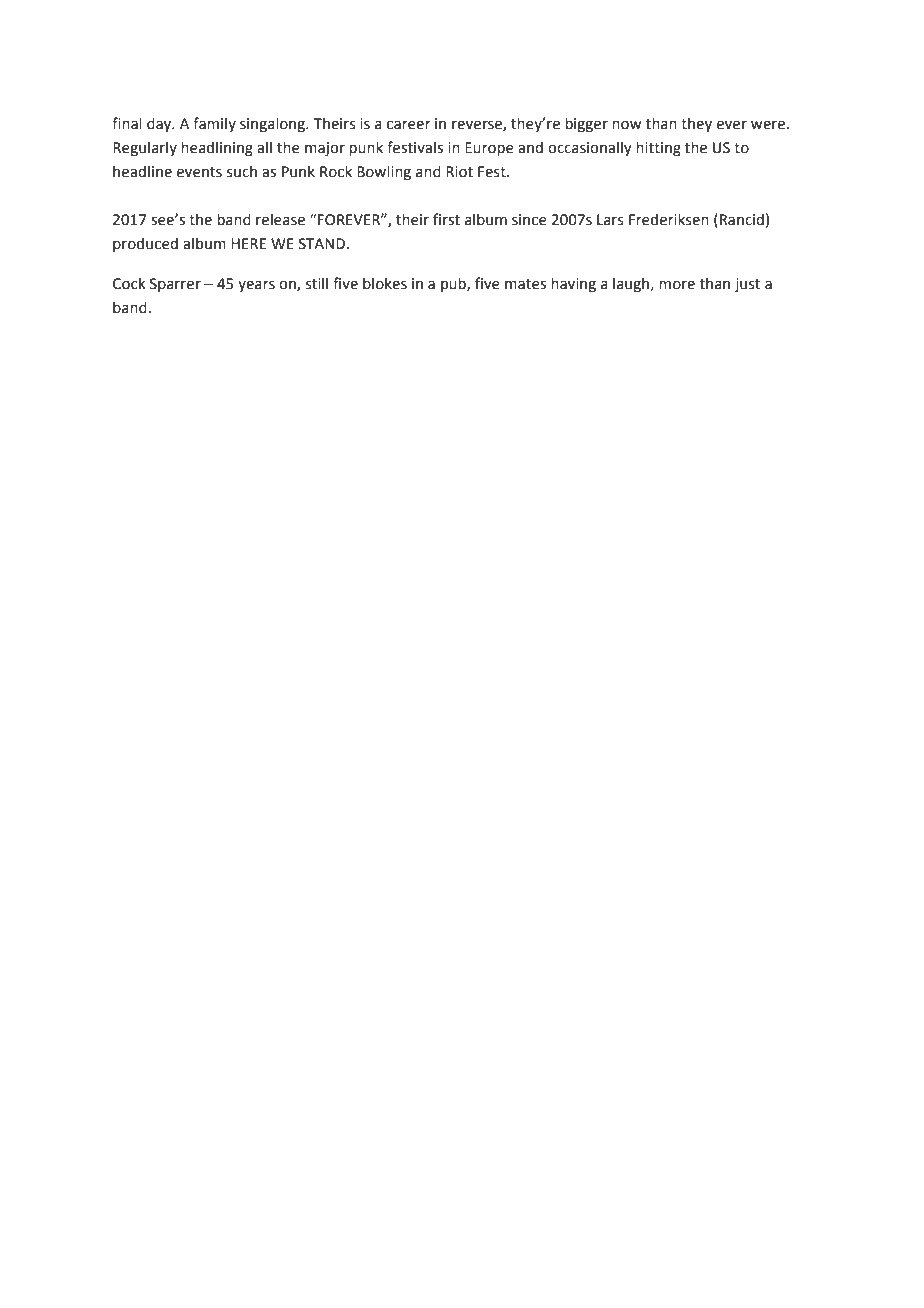 The width and height of the page is (924, 1308). I want to click on Rancid, so click(742, 219).
